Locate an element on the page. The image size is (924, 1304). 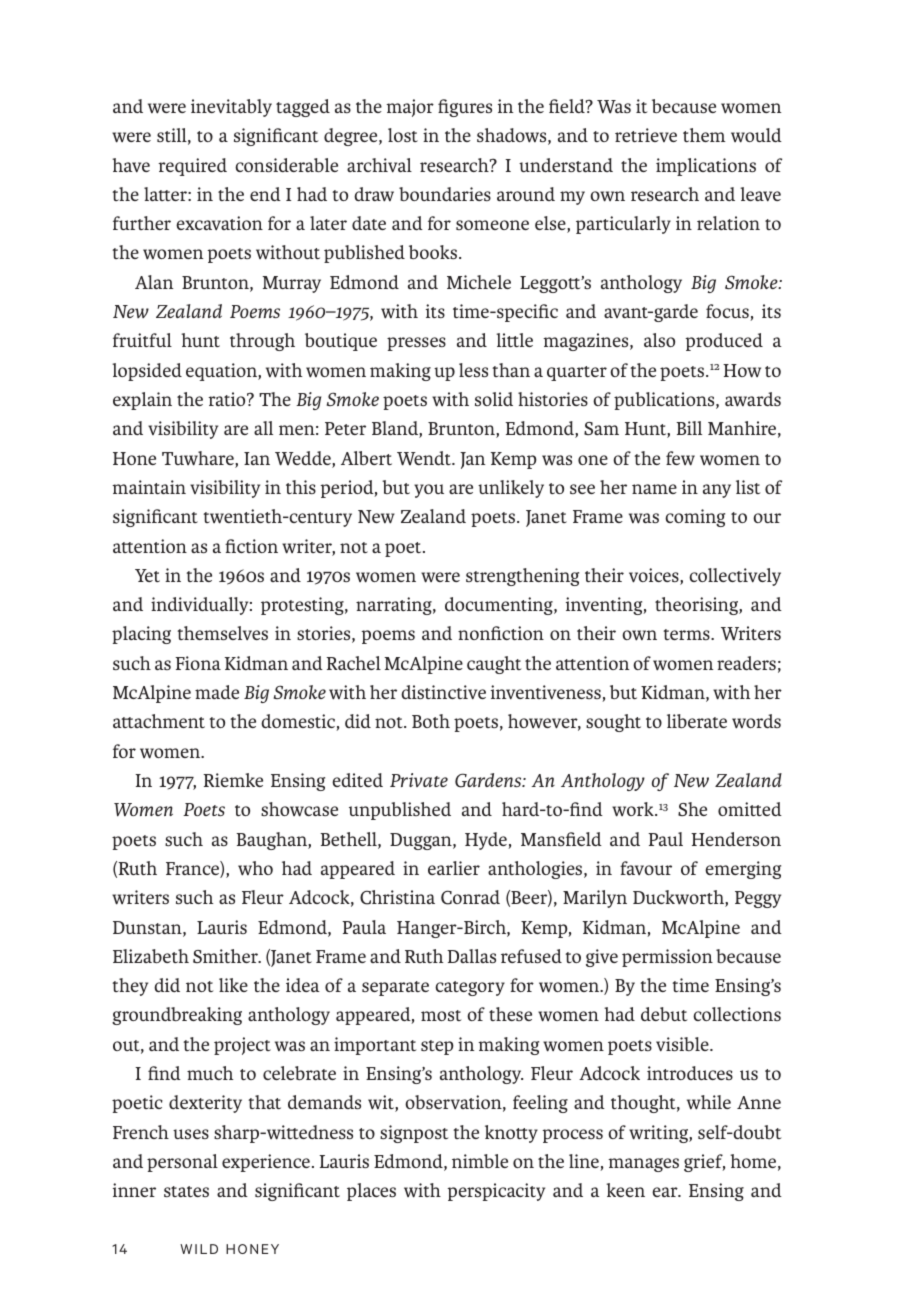
figures is located at coordinates (465, 108).
